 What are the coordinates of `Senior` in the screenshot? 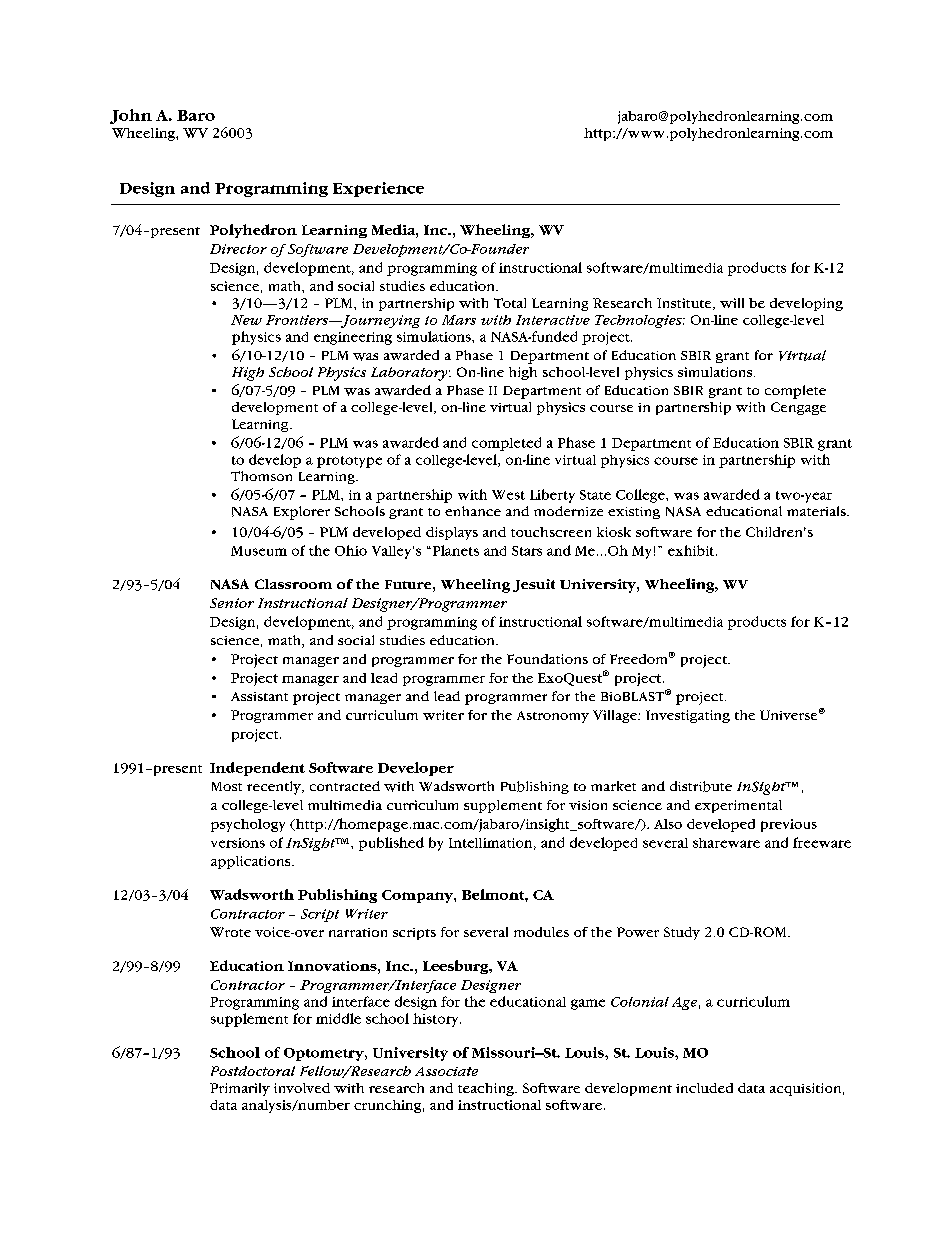 It's located at (232, 603).
